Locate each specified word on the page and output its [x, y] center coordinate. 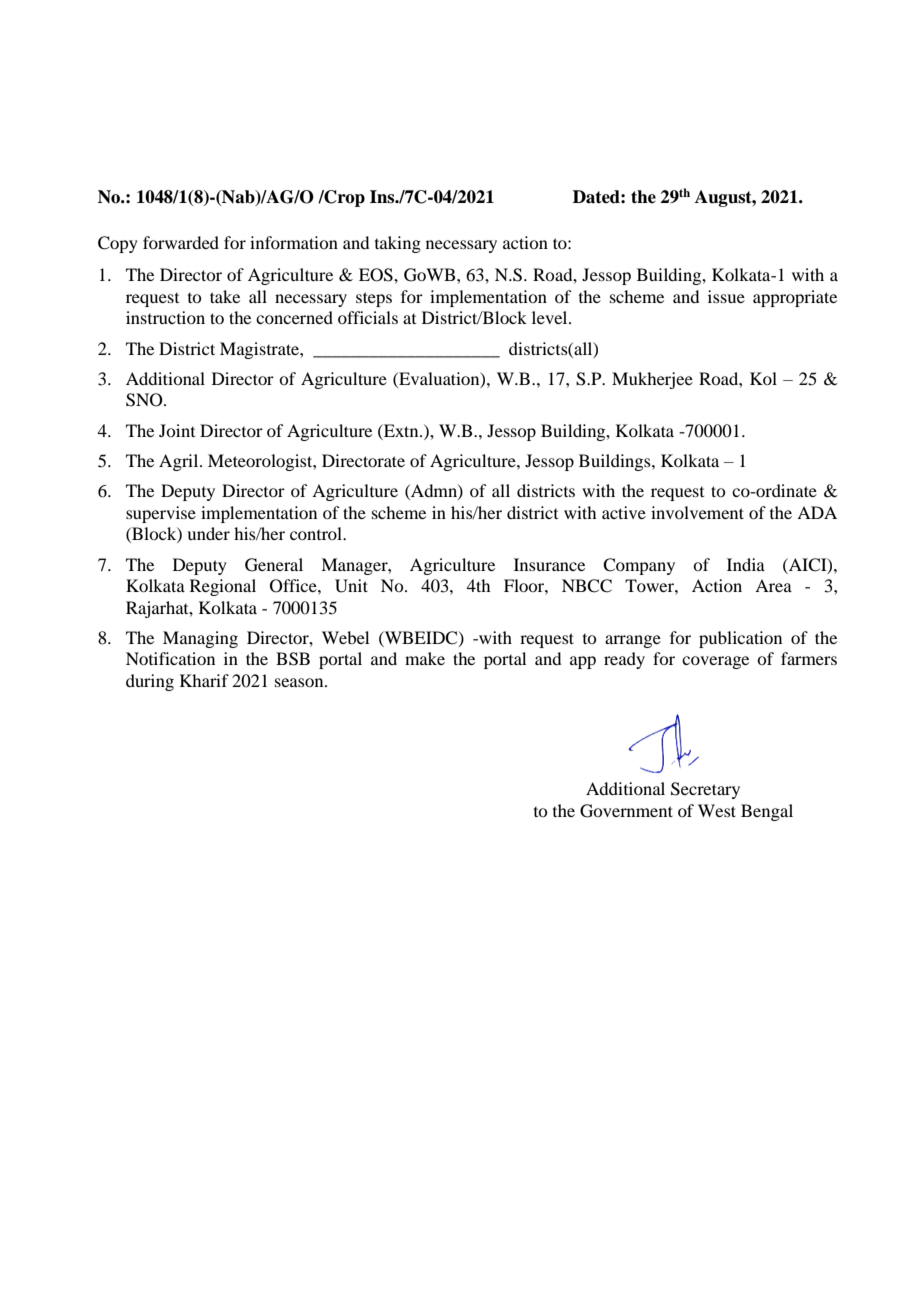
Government [626, 811]
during [150, 682]
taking [398, 244]
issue [726, 296]
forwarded [181, 242]
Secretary [705, 790]
